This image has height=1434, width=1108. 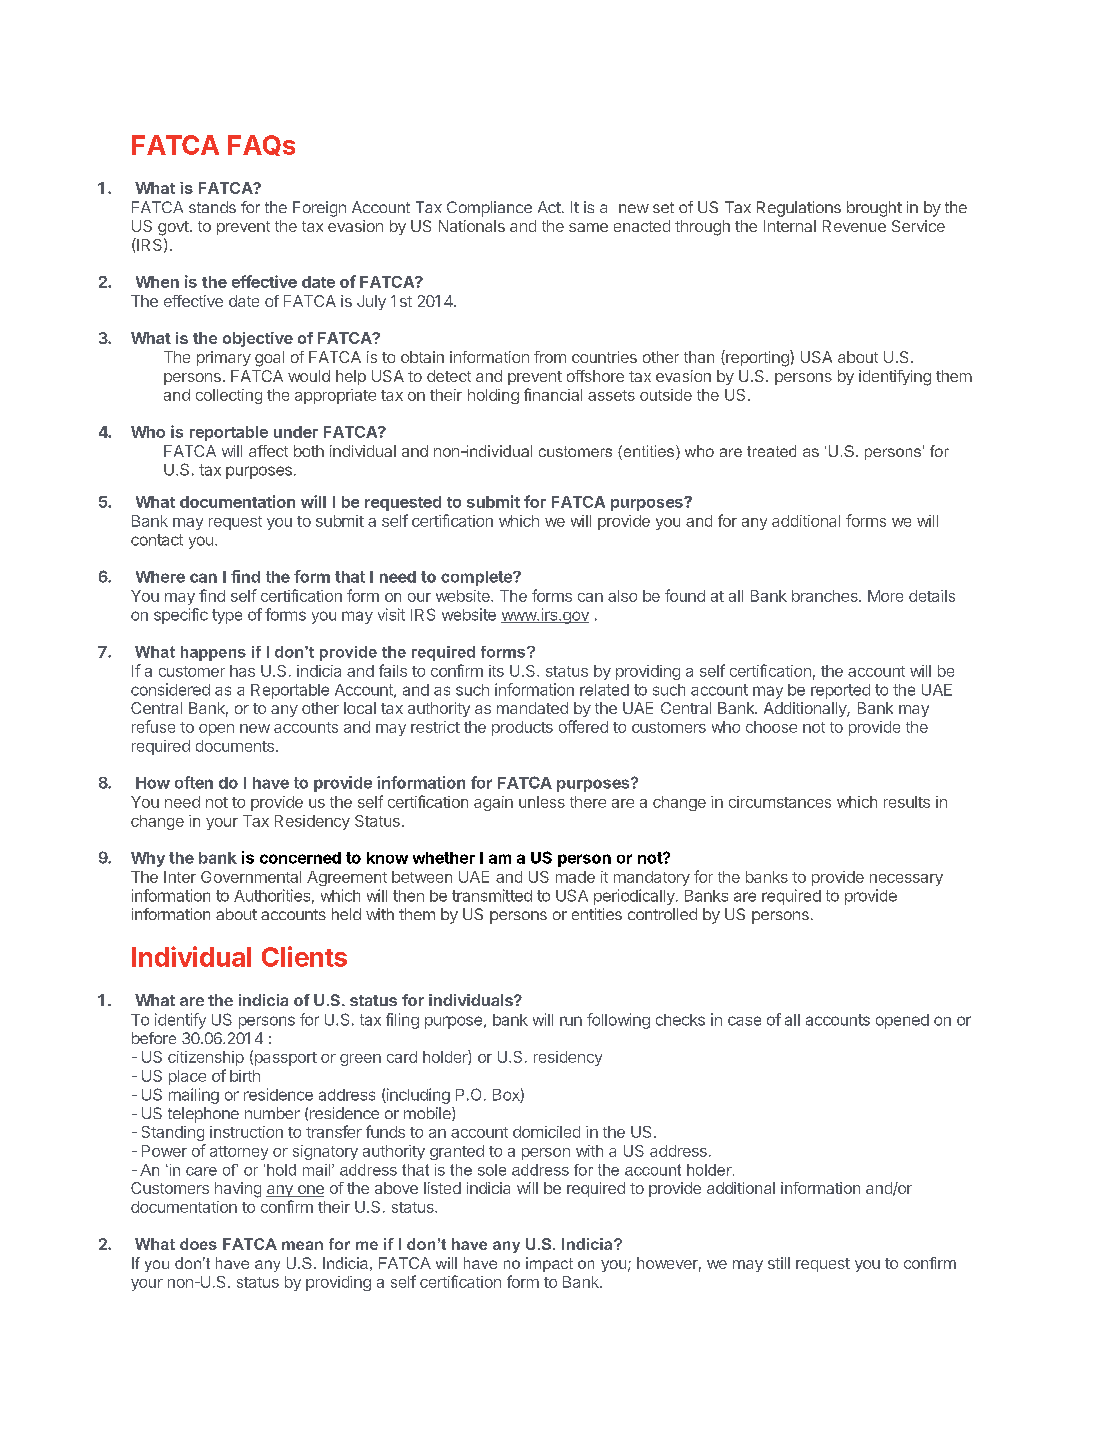 What do you see at coordinates (522, 728) in the image?
I see `products` at bounding box center [522, 728].
